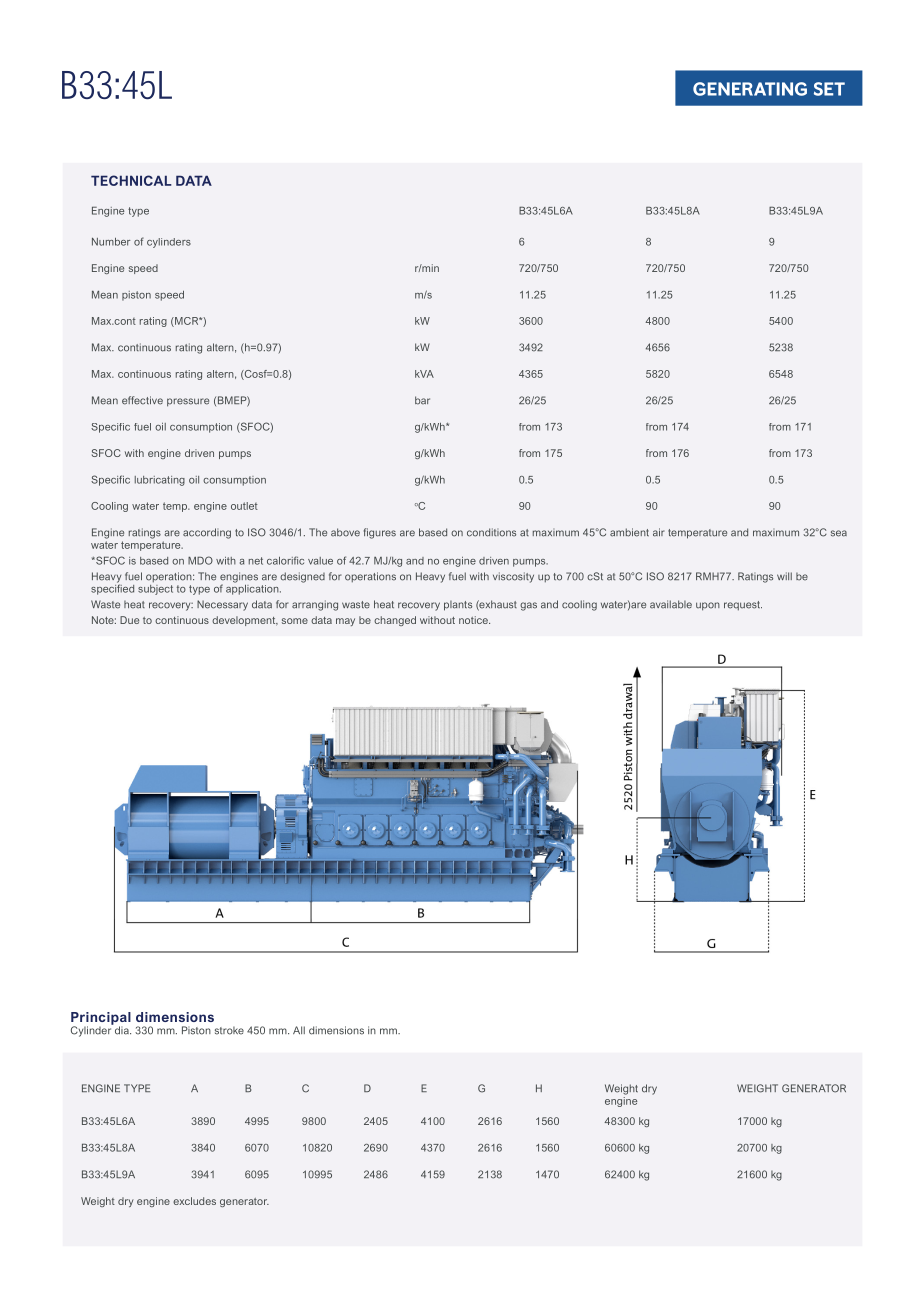  What do you see at coordinates (131, 180) in the document?
I see `TECHNICAL` at bounding box center [131, 180].
